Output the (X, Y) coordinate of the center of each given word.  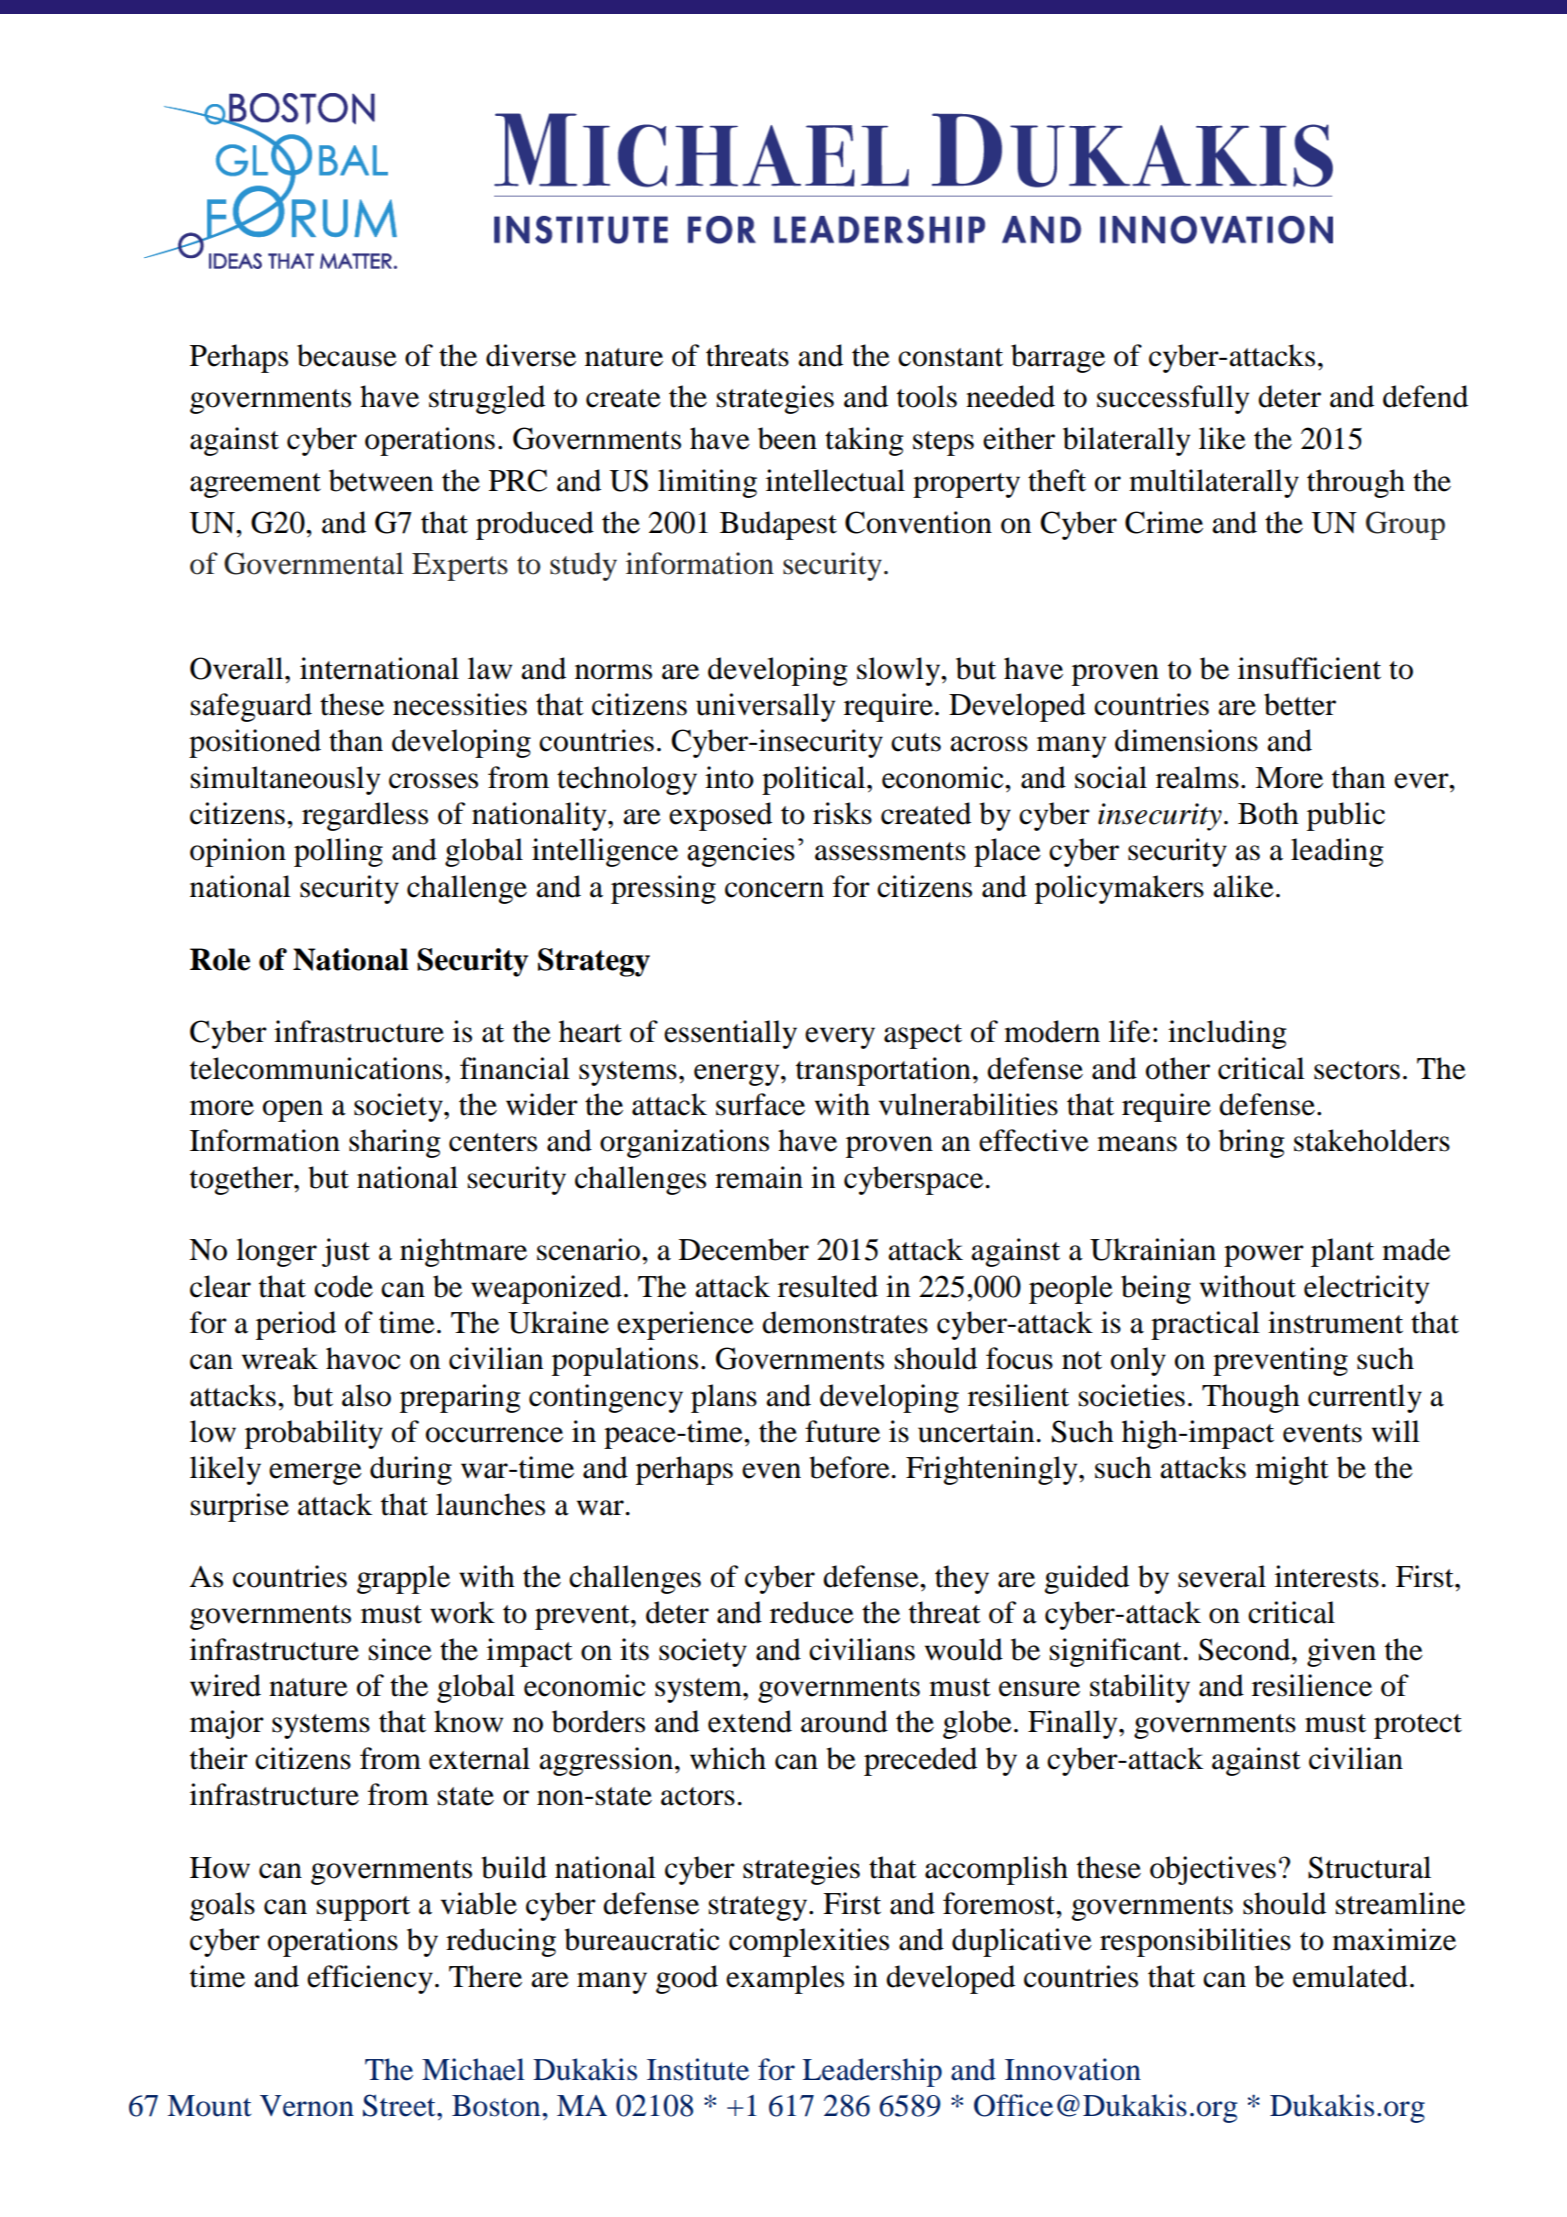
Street (400, 2105)
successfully (1173, 399)
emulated (1350, 1976)
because (347, 355)
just (346, 1252)
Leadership (872, 2072)
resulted (828, 1286)
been (787, 438)
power (1264, 1256)
